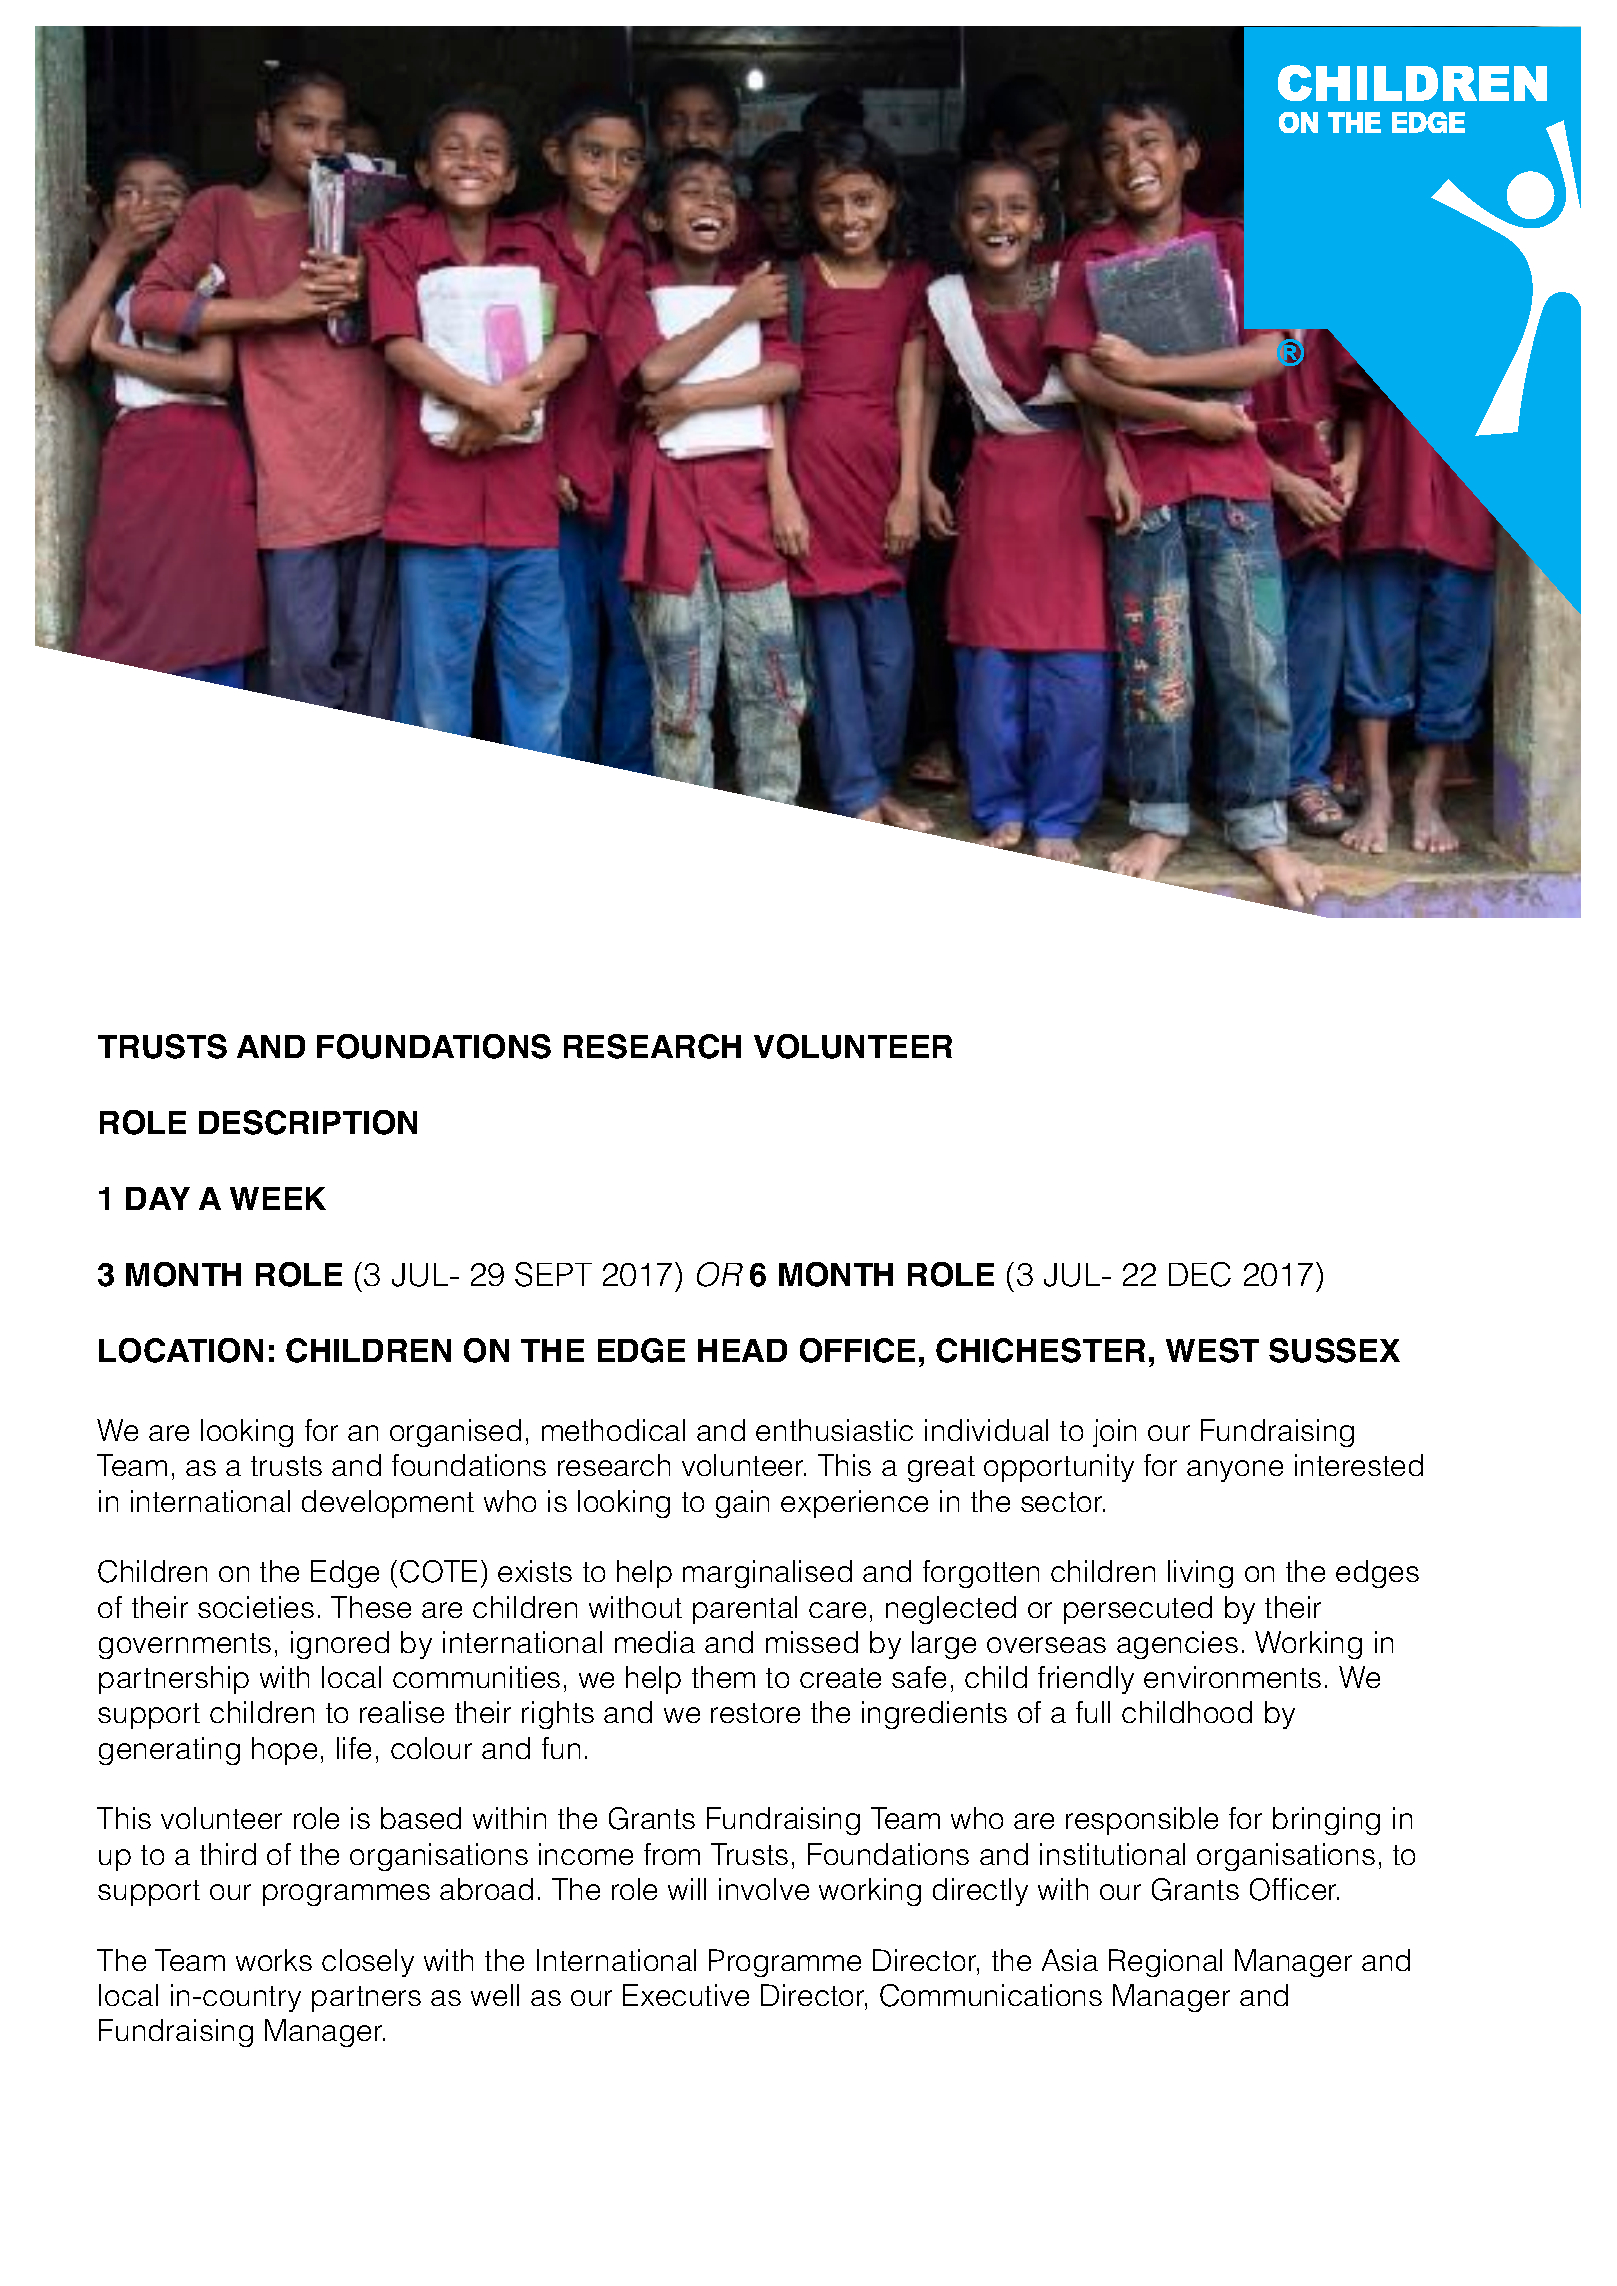  Describe the element at coordinates (256, 1607) in the image. I see `societies` at that location.
